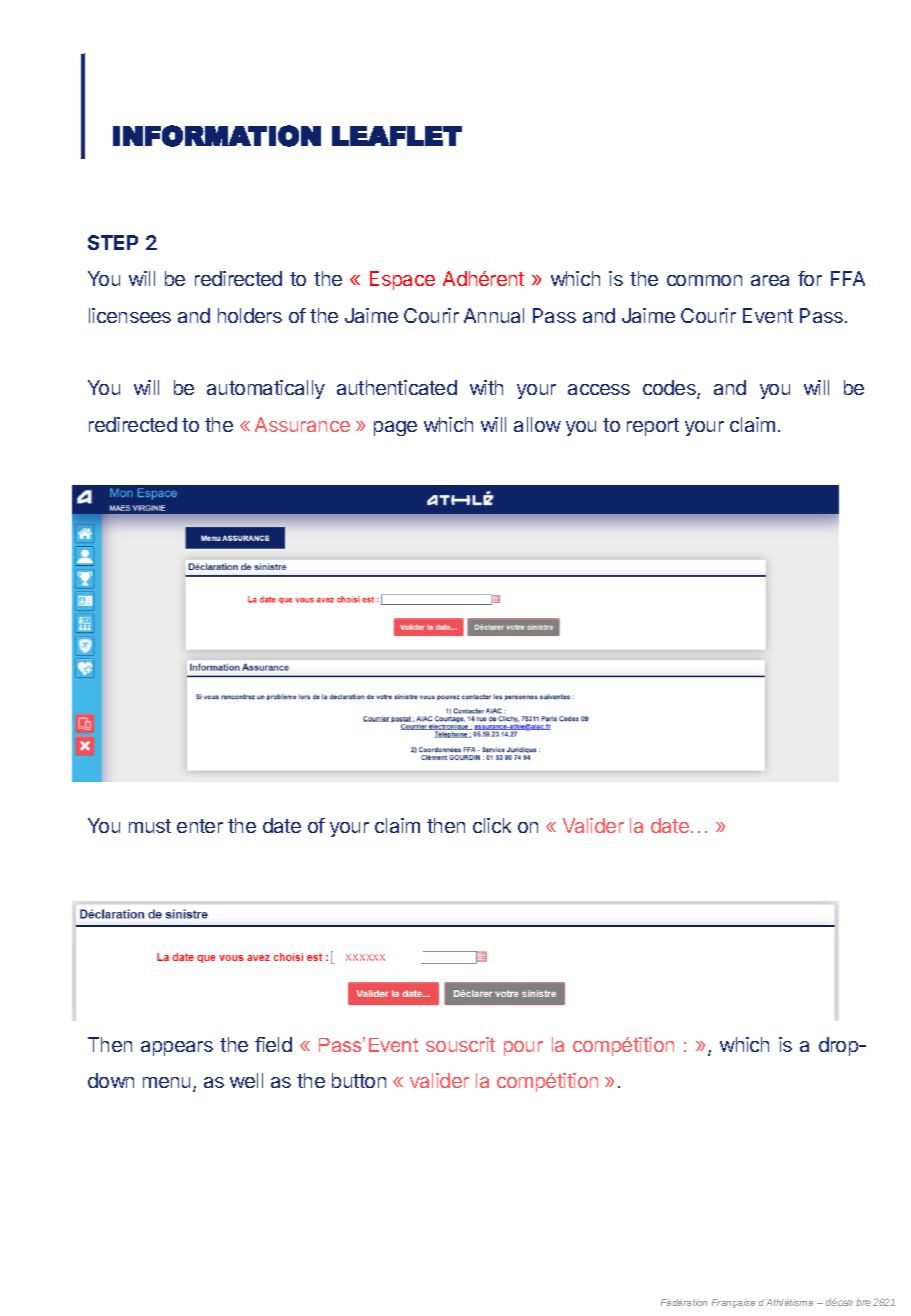  I want to click on allow, so click(537, 424).
